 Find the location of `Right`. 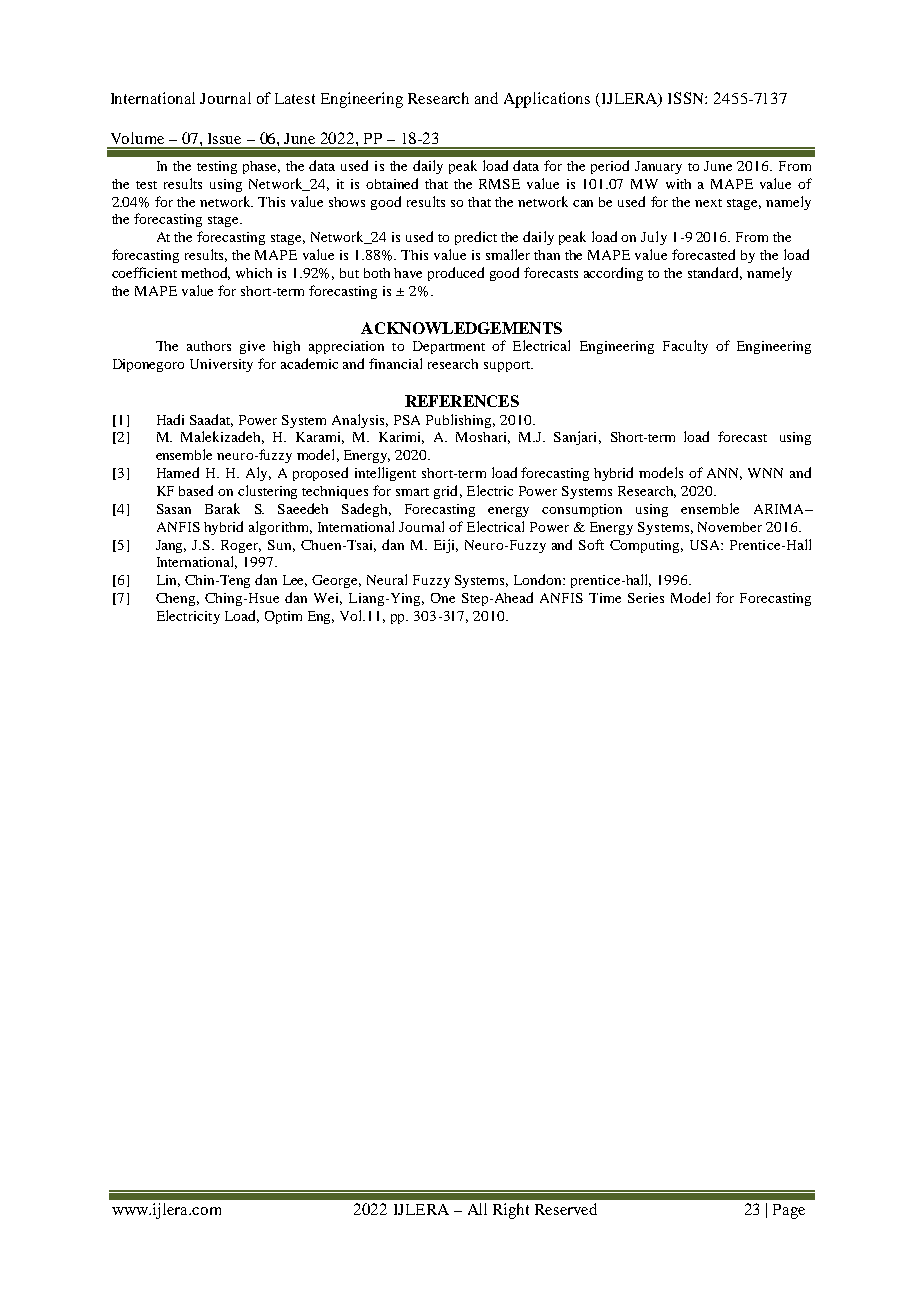

Right is located at coordinates (511, 1211).
